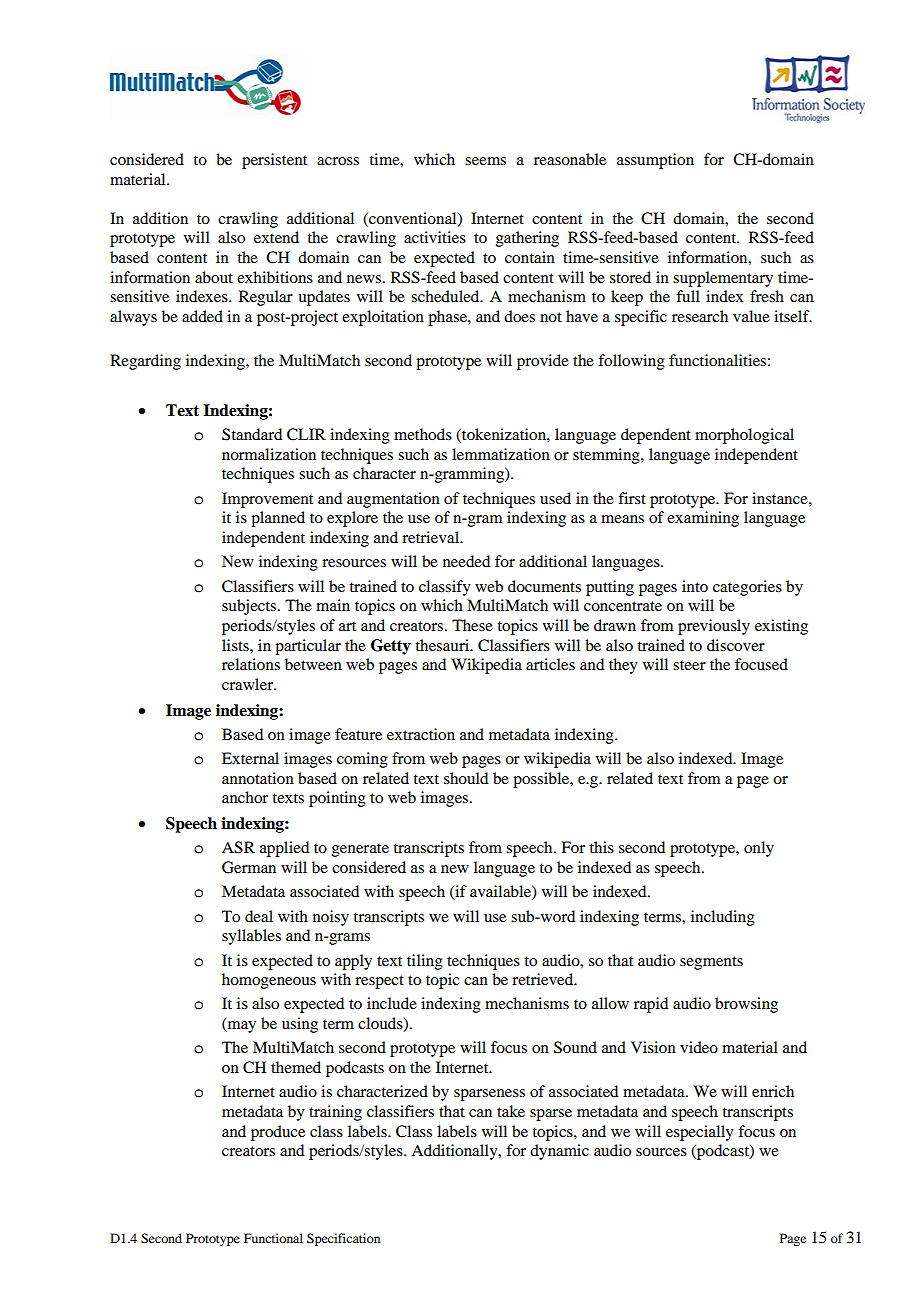 Image resolution: width=924 pixels, height=1308 pixels. I want to click on produce, so click(278, 1133).
